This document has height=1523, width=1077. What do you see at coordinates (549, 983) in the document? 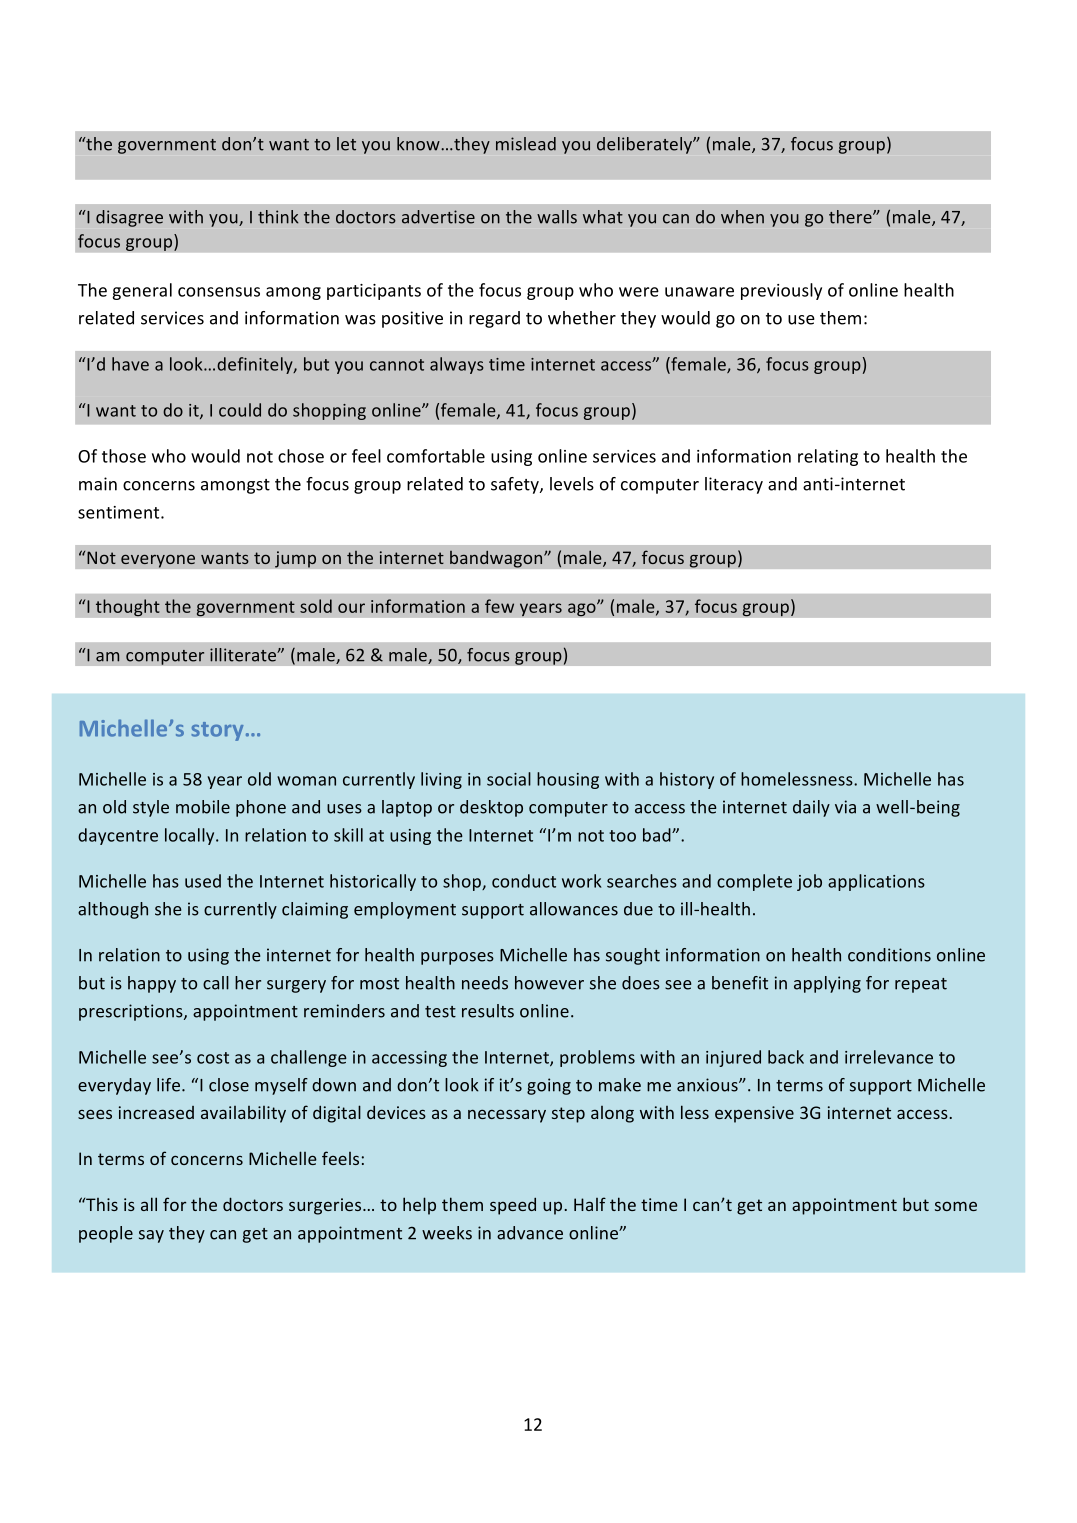
I see `however` at bounding box center [549, 983].
